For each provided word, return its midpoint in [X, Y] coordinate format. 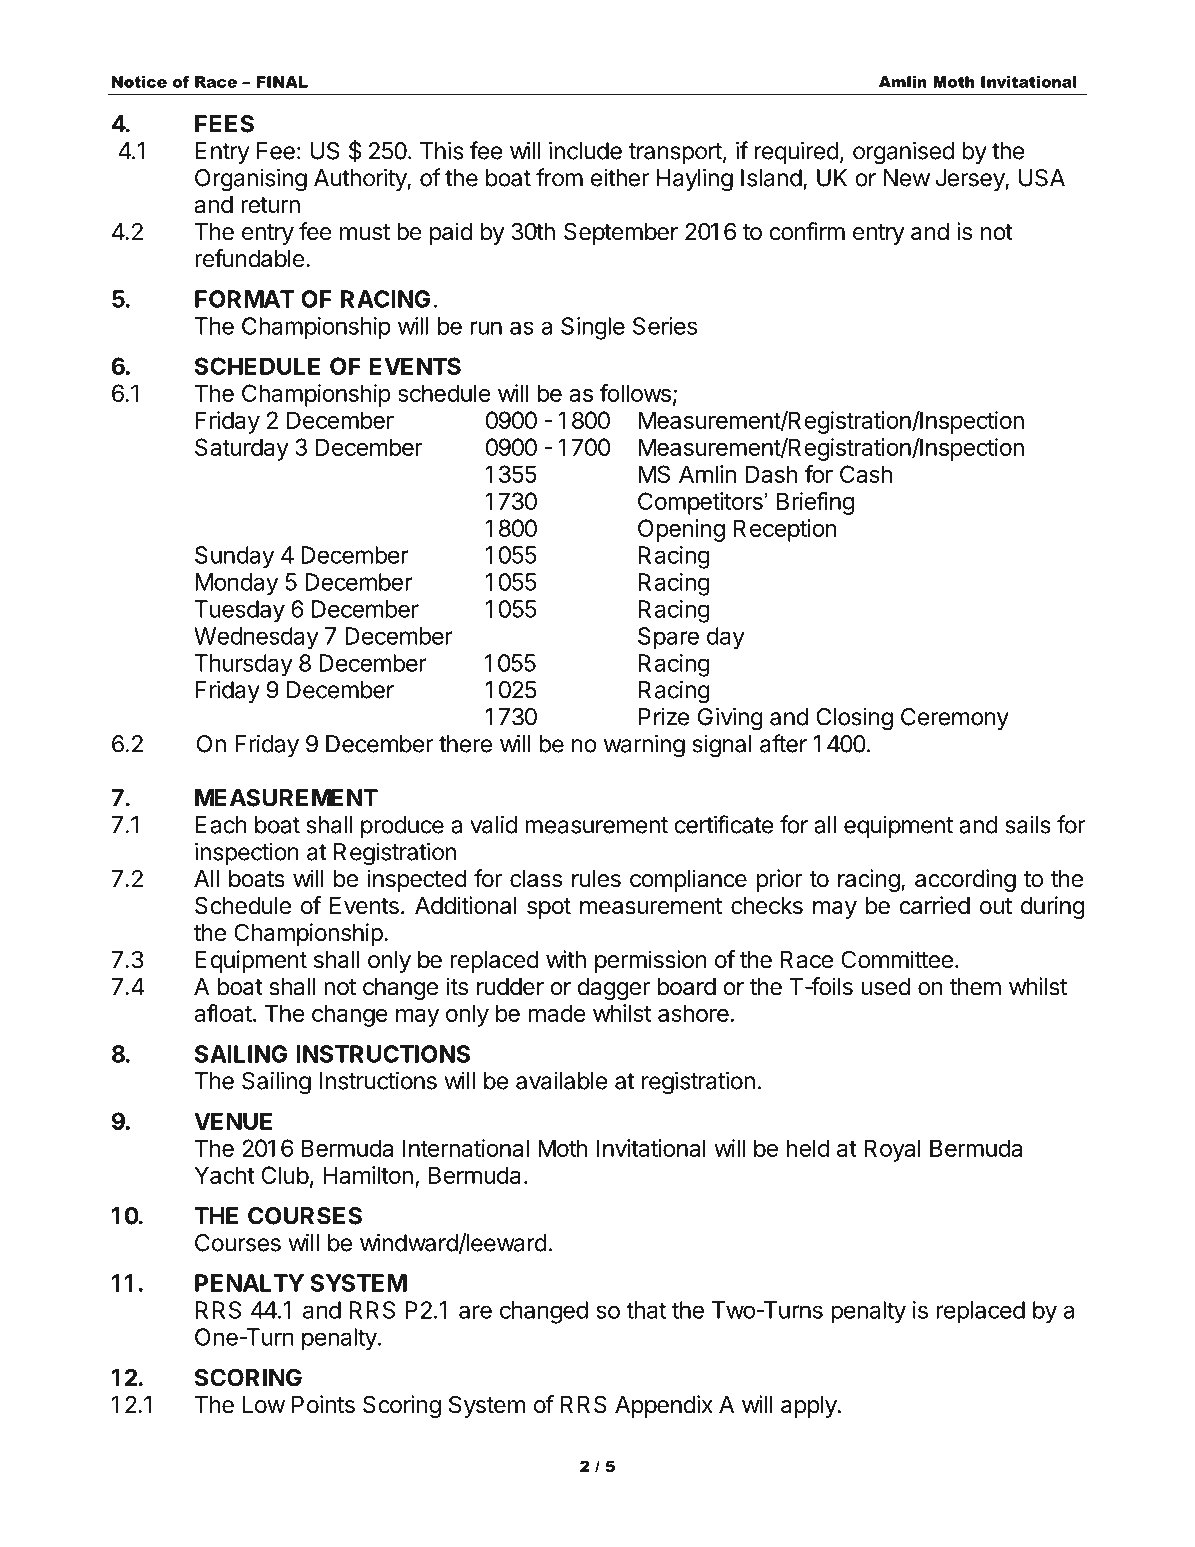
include [585, 150]
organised [903, 153]
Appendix [664, 1406]
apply [809, 1407]
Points [323, 1404]
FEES [224, 124]
